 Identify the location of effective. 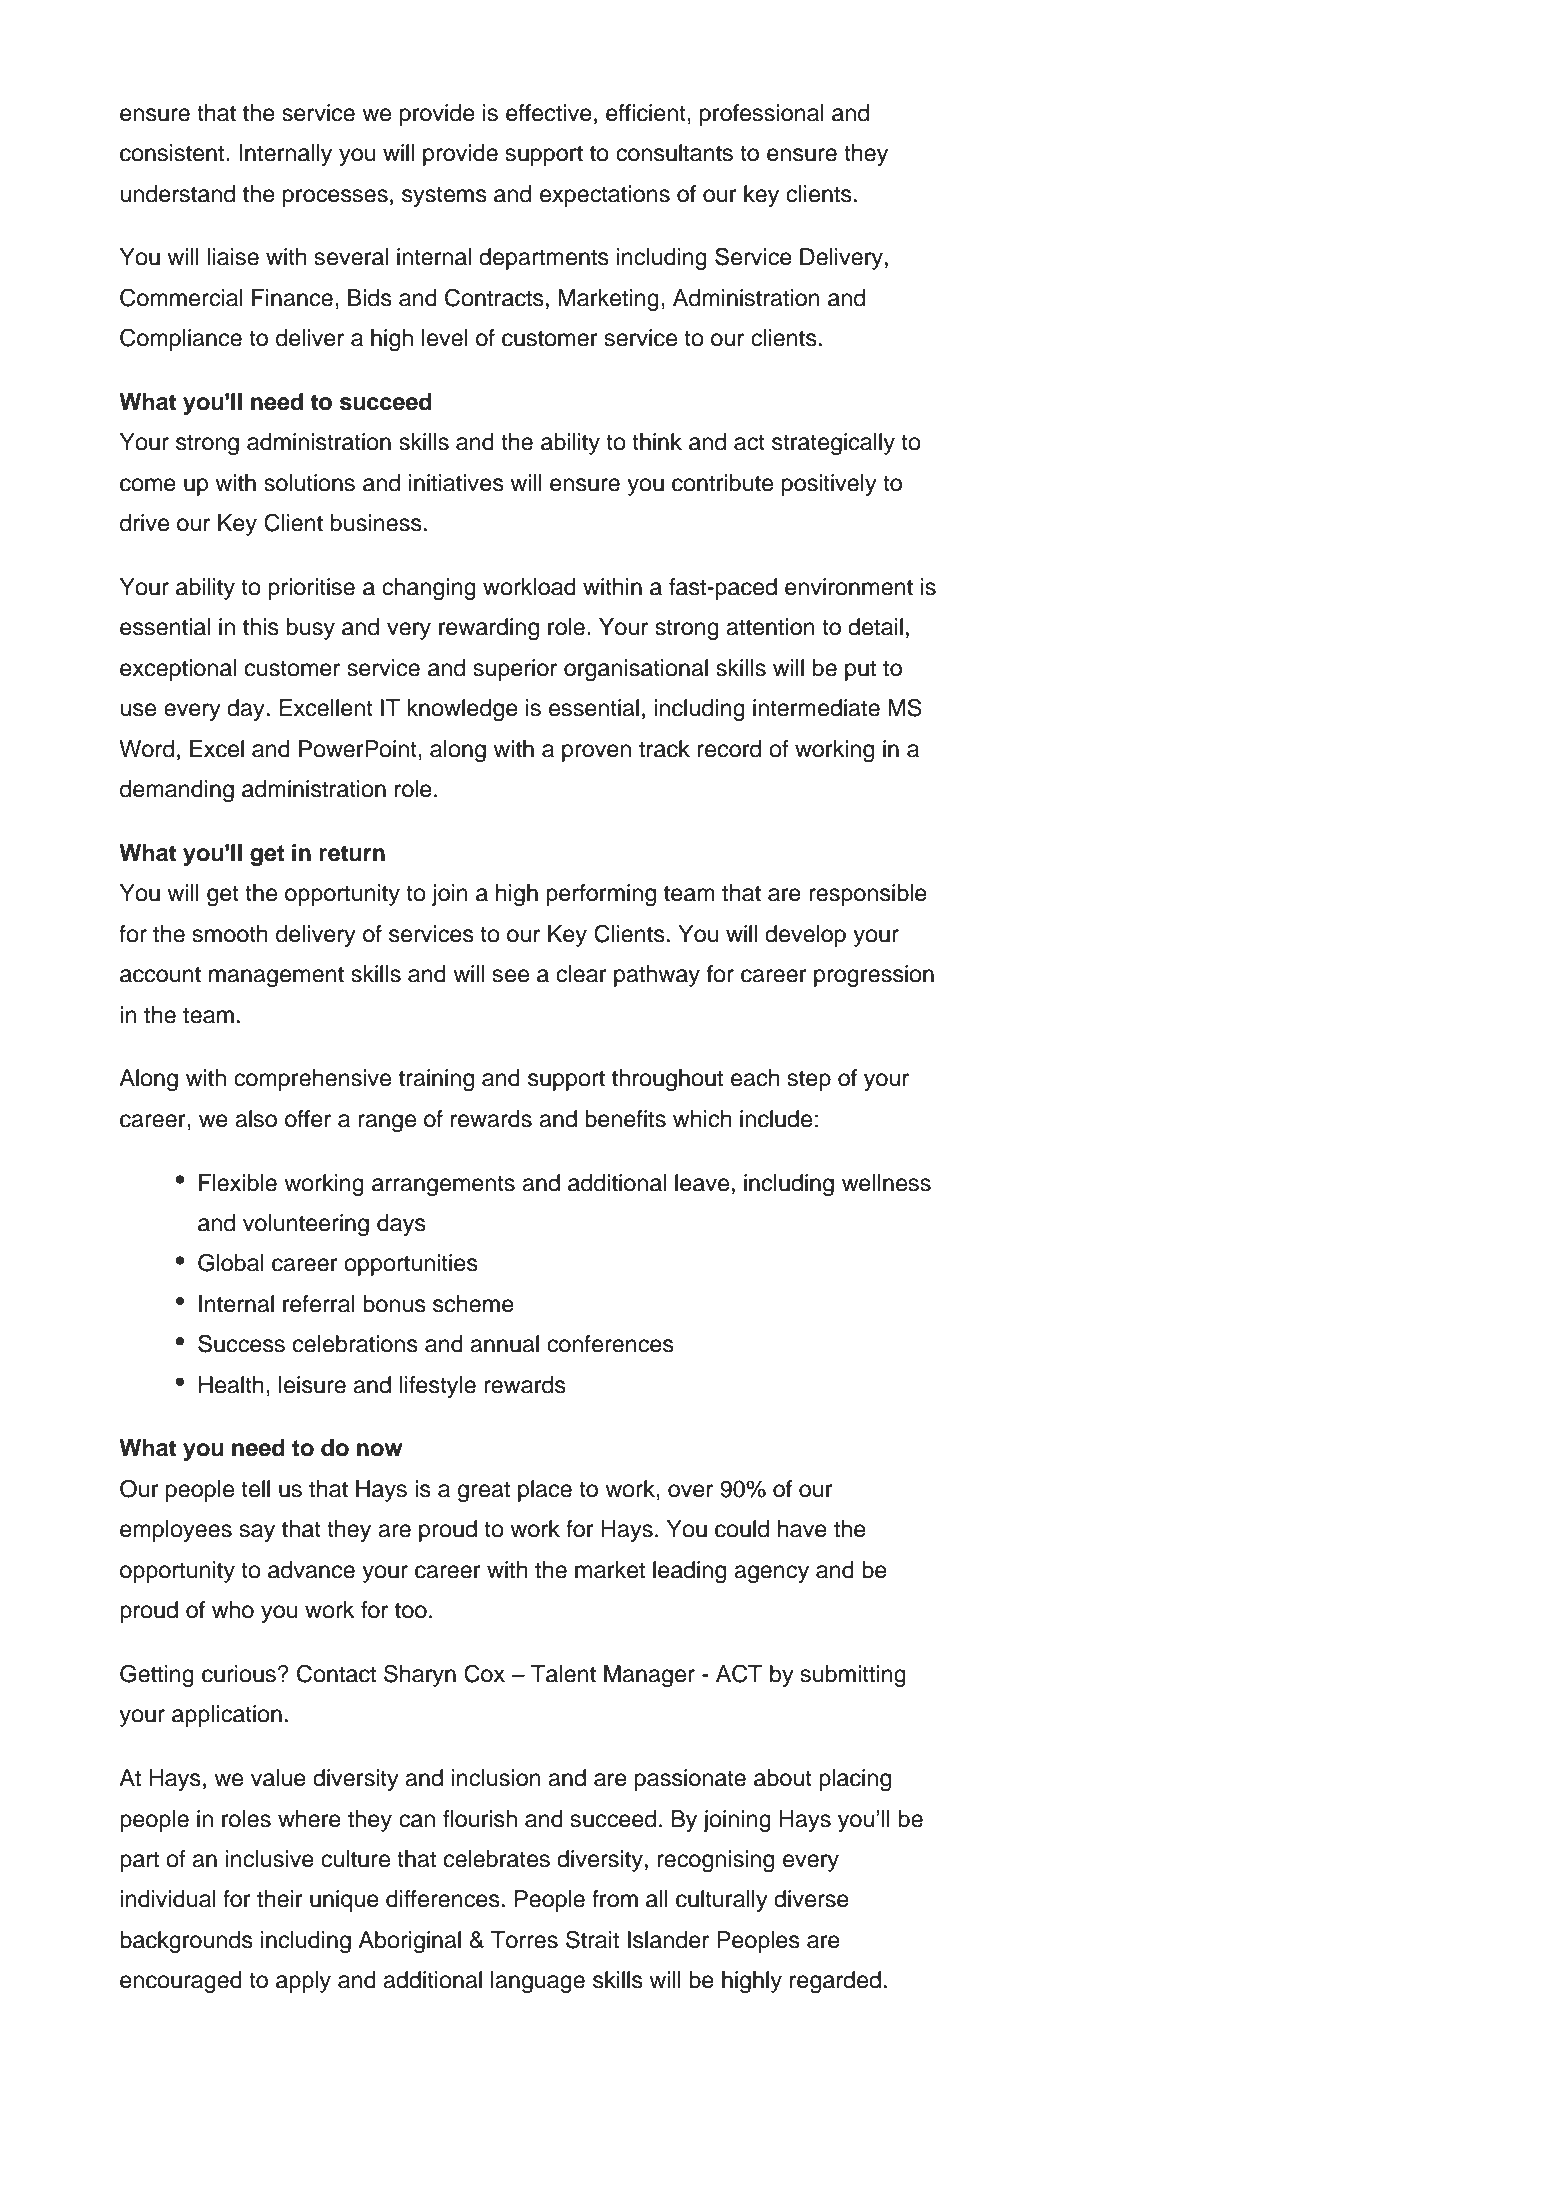
(549, 113).
